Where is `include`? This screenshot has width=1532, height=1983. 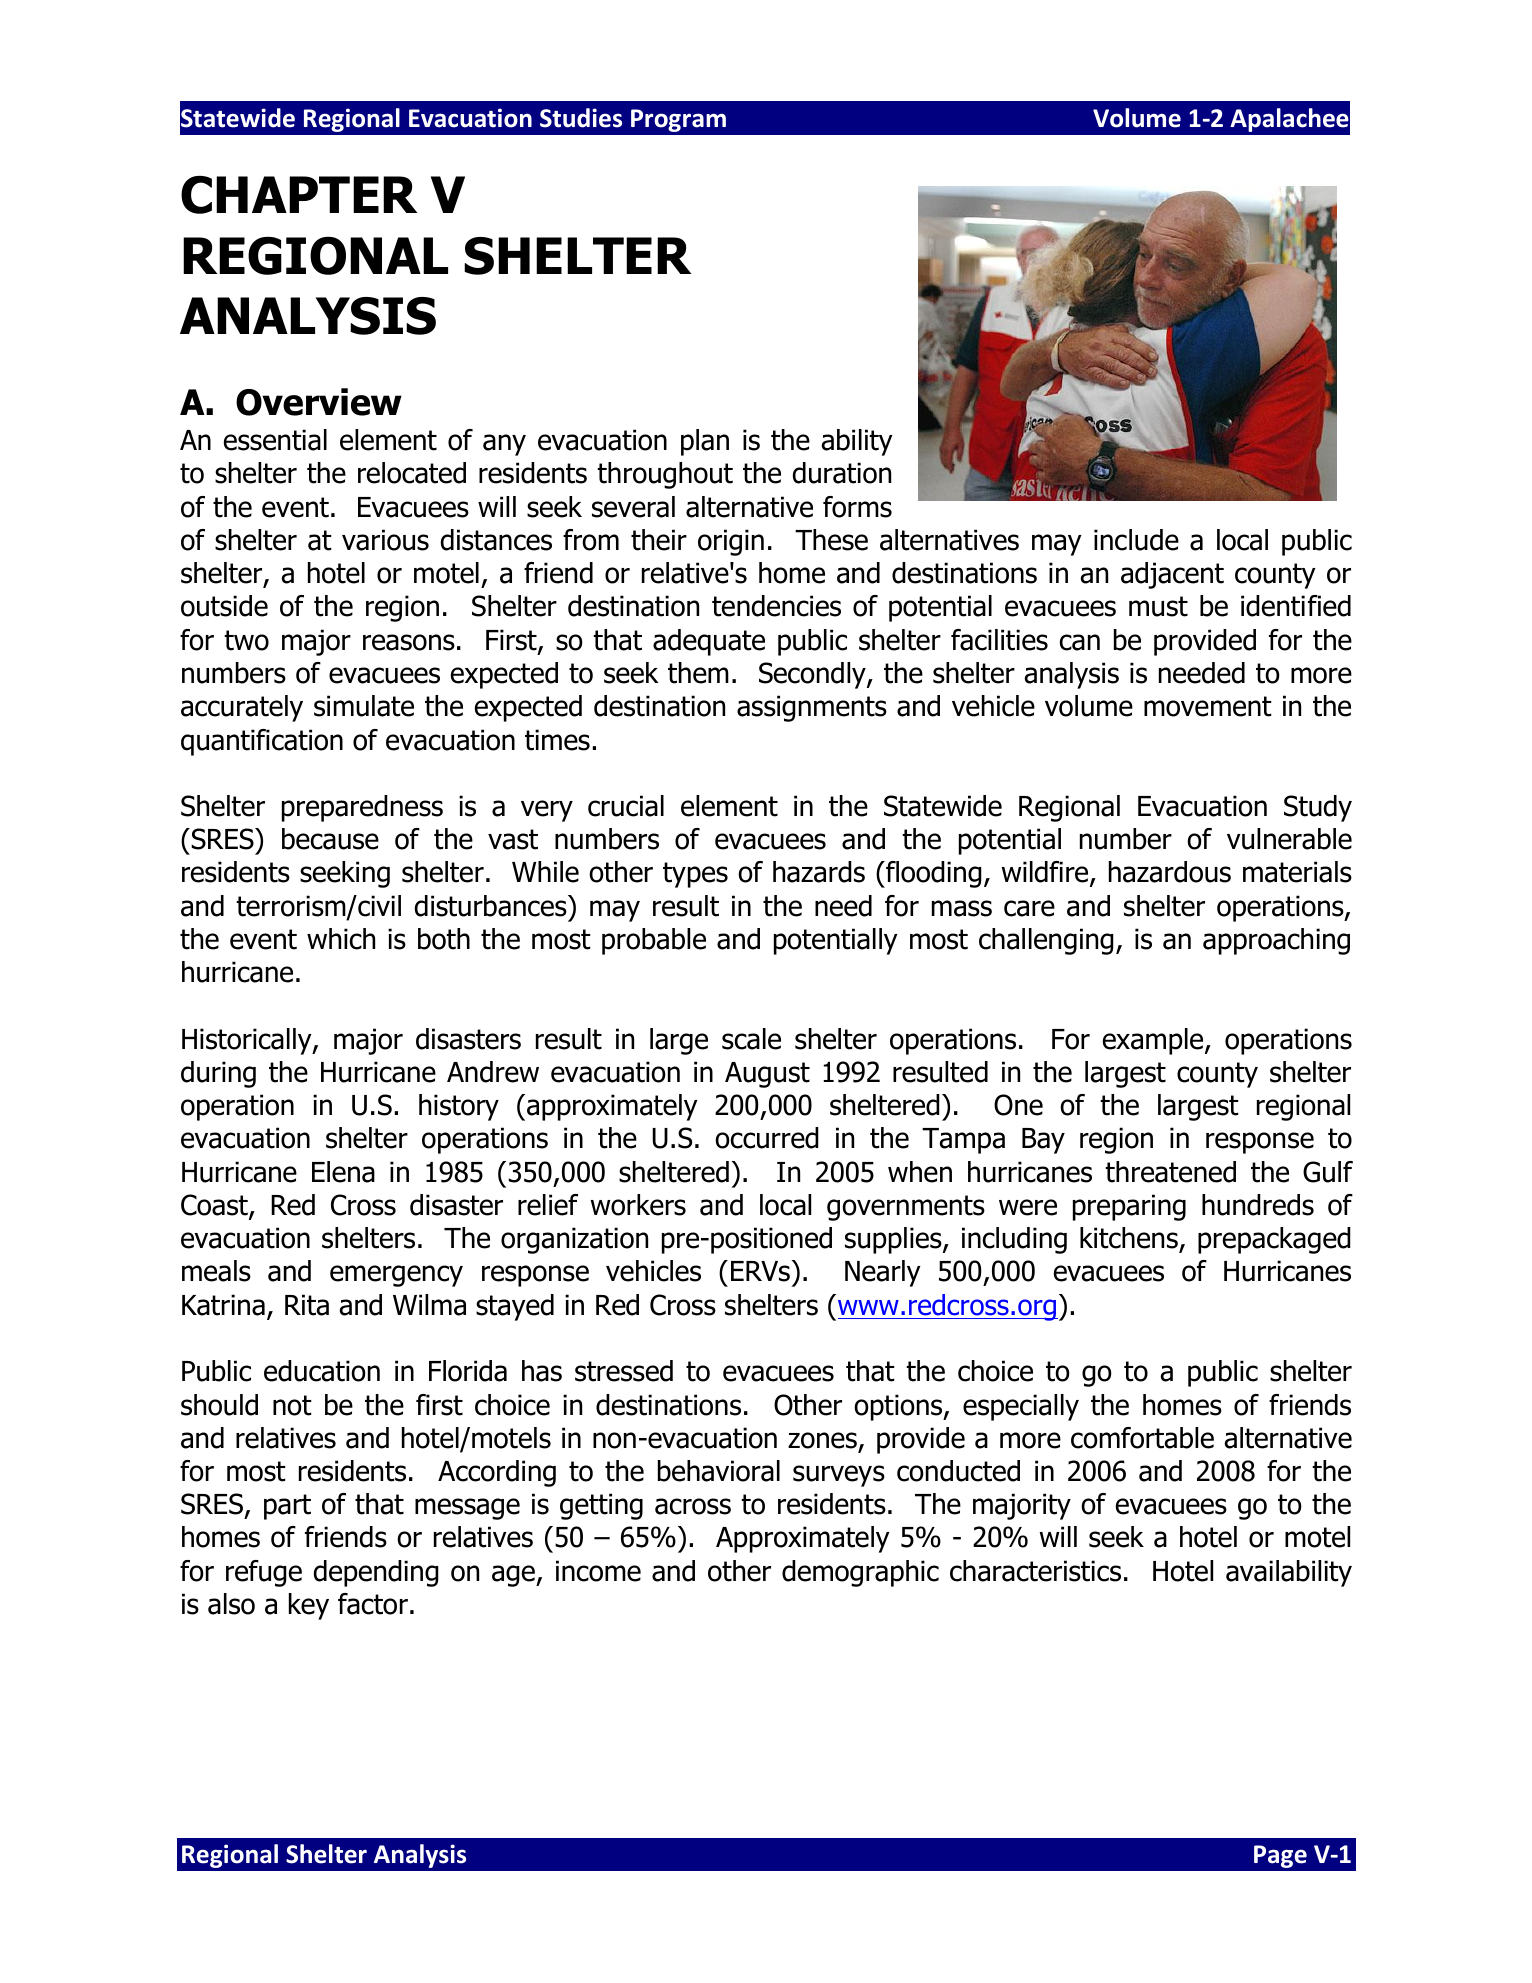
include is located at coordinates (1136, 540).
